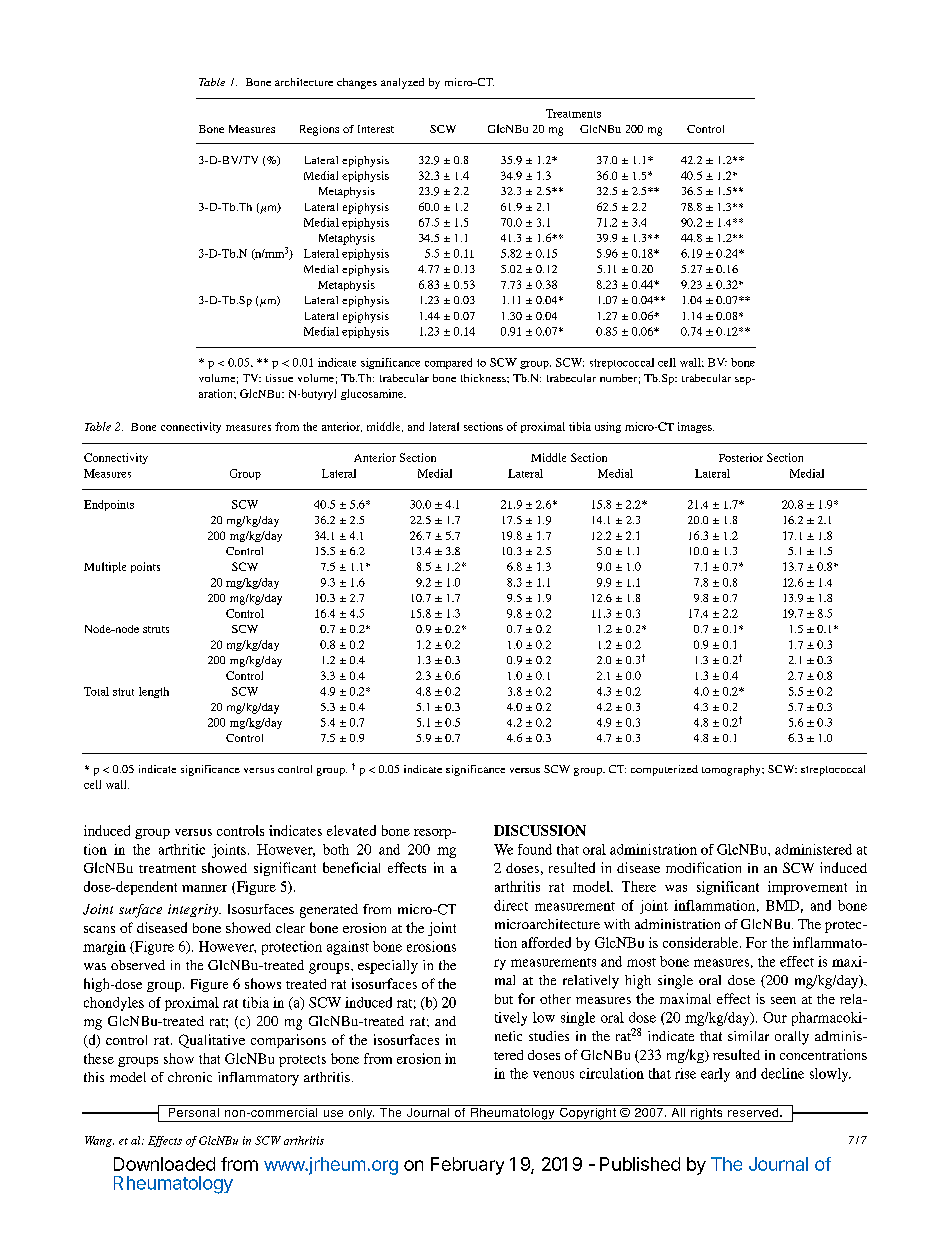  What do you see at coordinates (467, 1166) in the screenshot?
I see `February` at bounding box center [467, 1166].
